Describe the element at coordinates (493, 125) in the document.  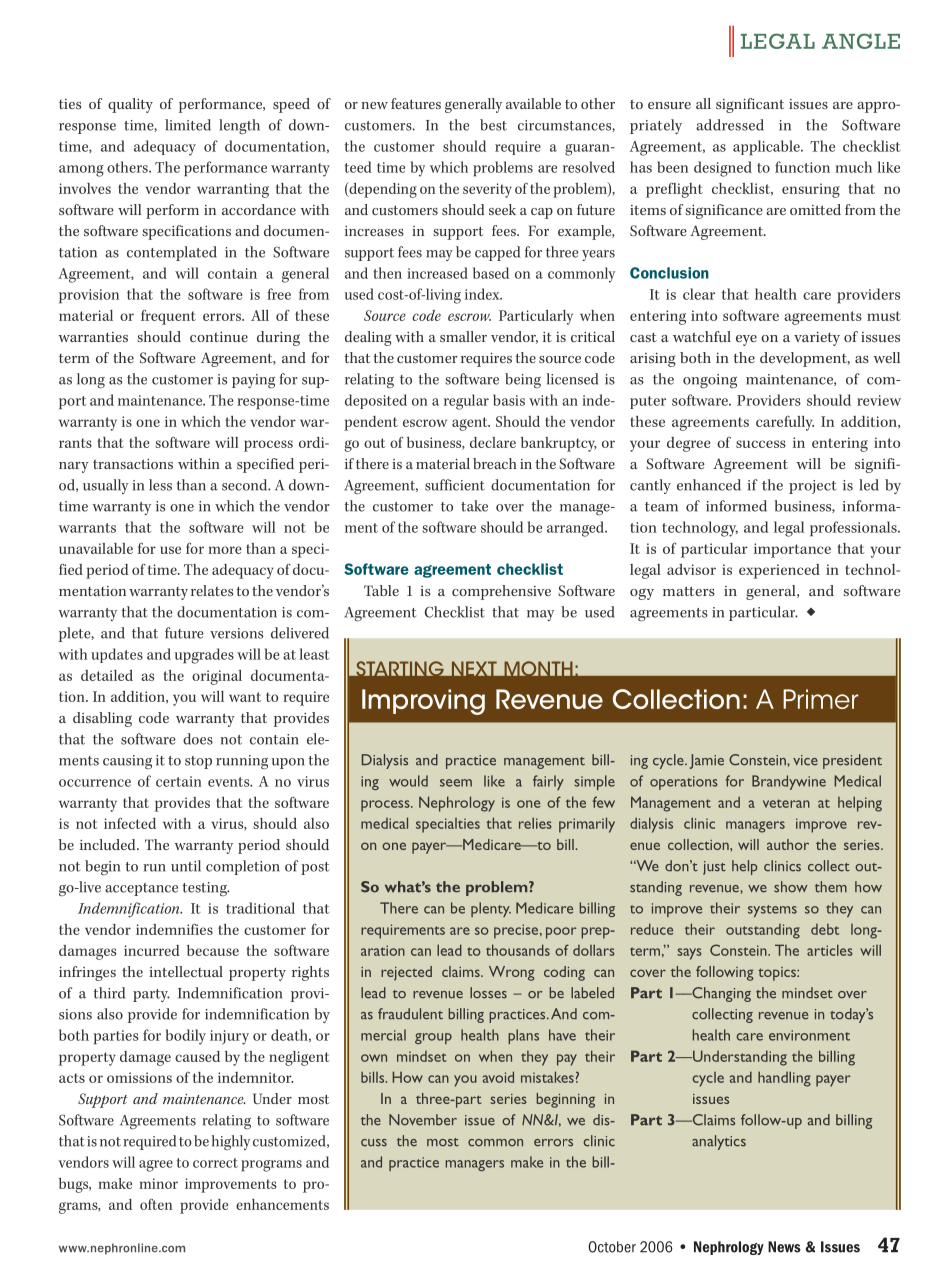
I see `best` at that location.
